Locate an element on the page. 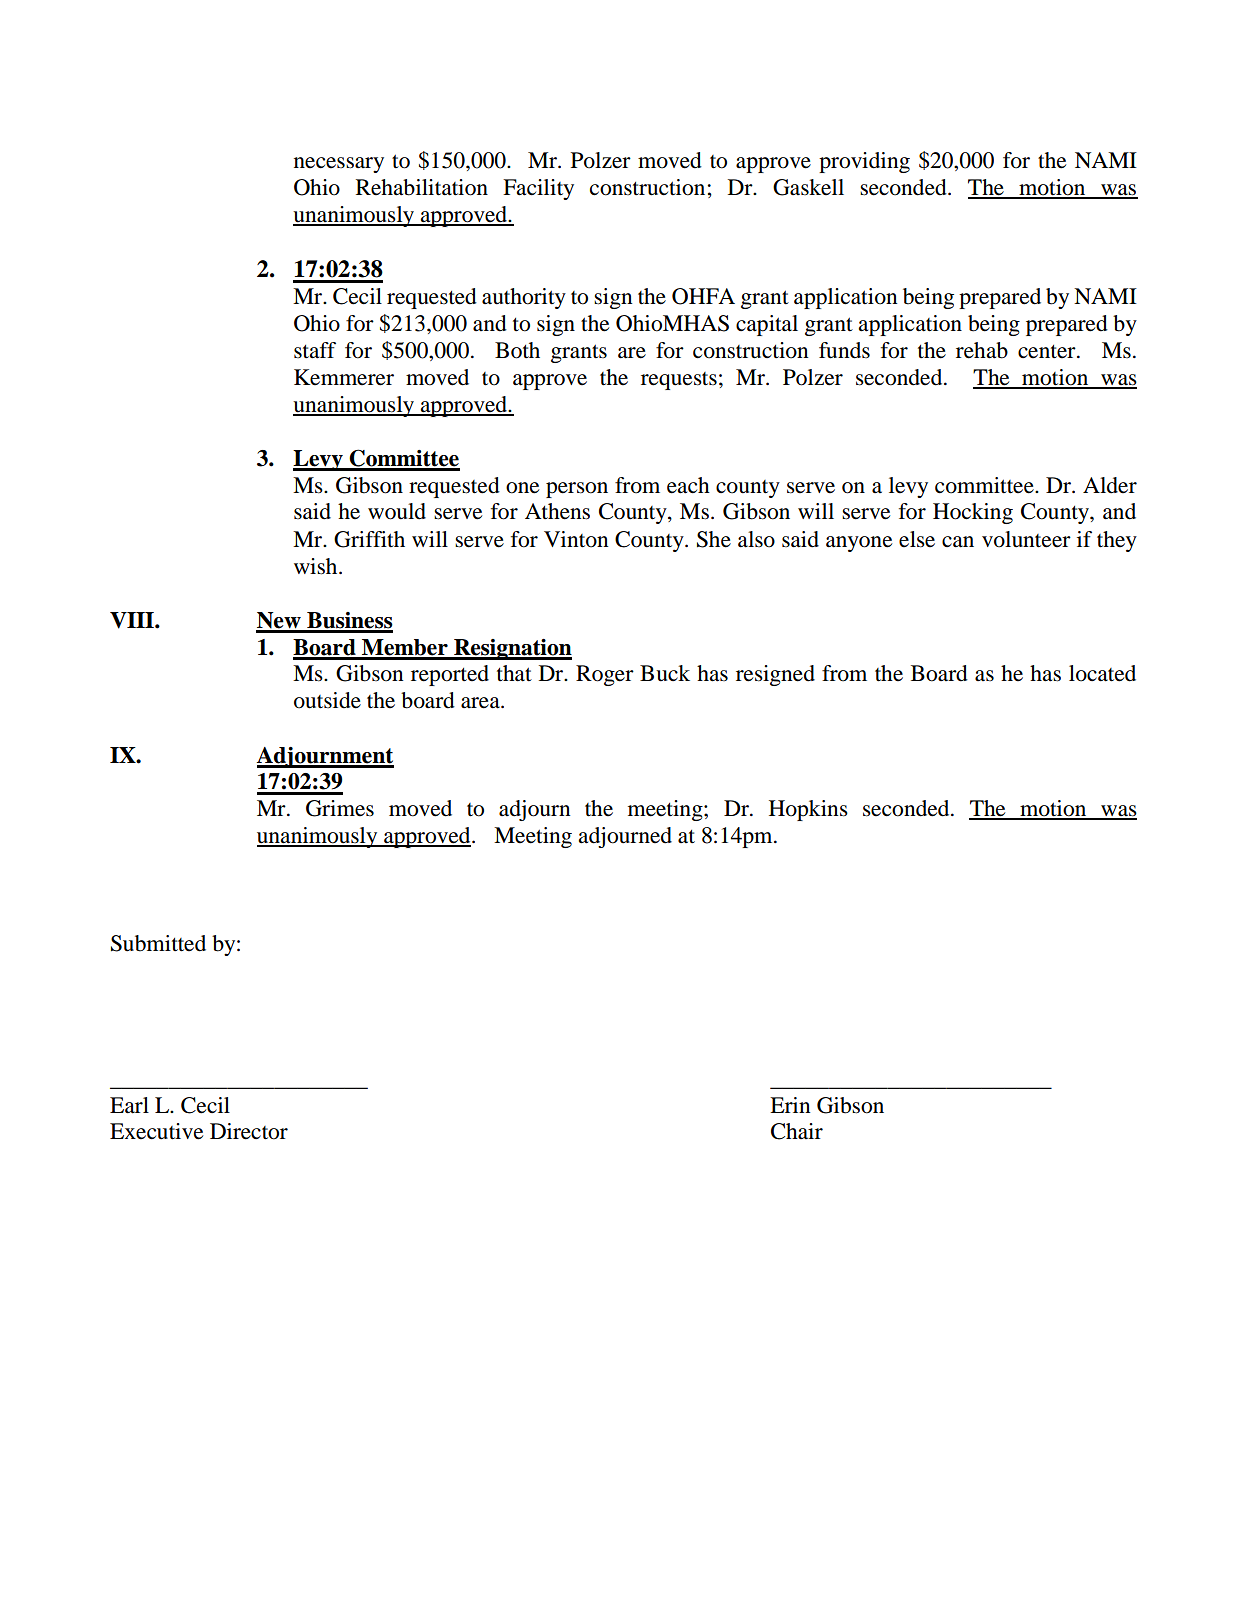  Facility is located at coordinates (538, 189).
